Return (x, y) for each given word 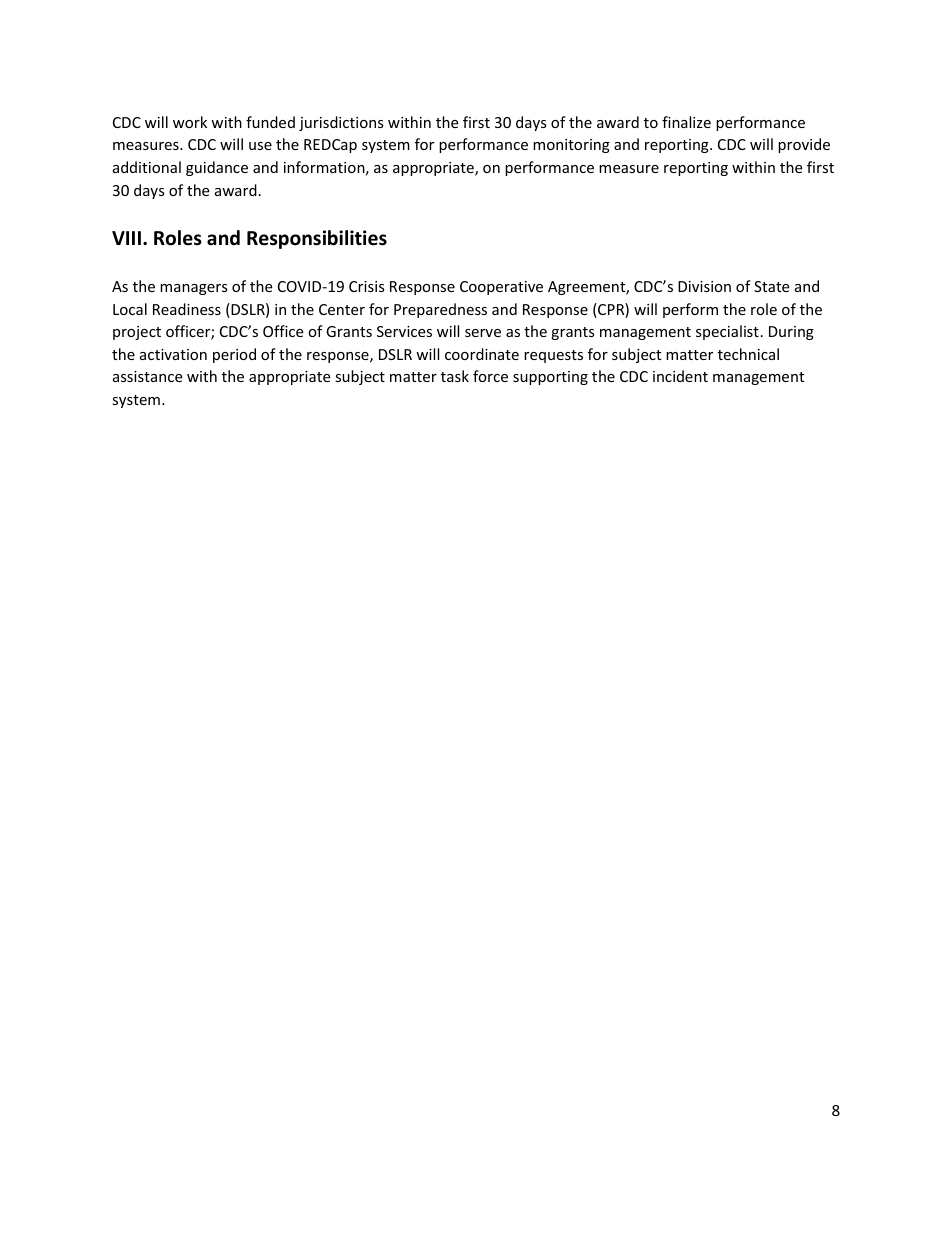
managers (194, 289)
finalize (686, 122)
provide (804, 145)
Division (704, 286)
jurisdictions (341, 123)
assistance (147, 376)
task (455, 376)
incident (680, 376)
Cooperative (501, 288)
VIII (126, 238)
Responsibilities (317, 239)
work (190, 122)
